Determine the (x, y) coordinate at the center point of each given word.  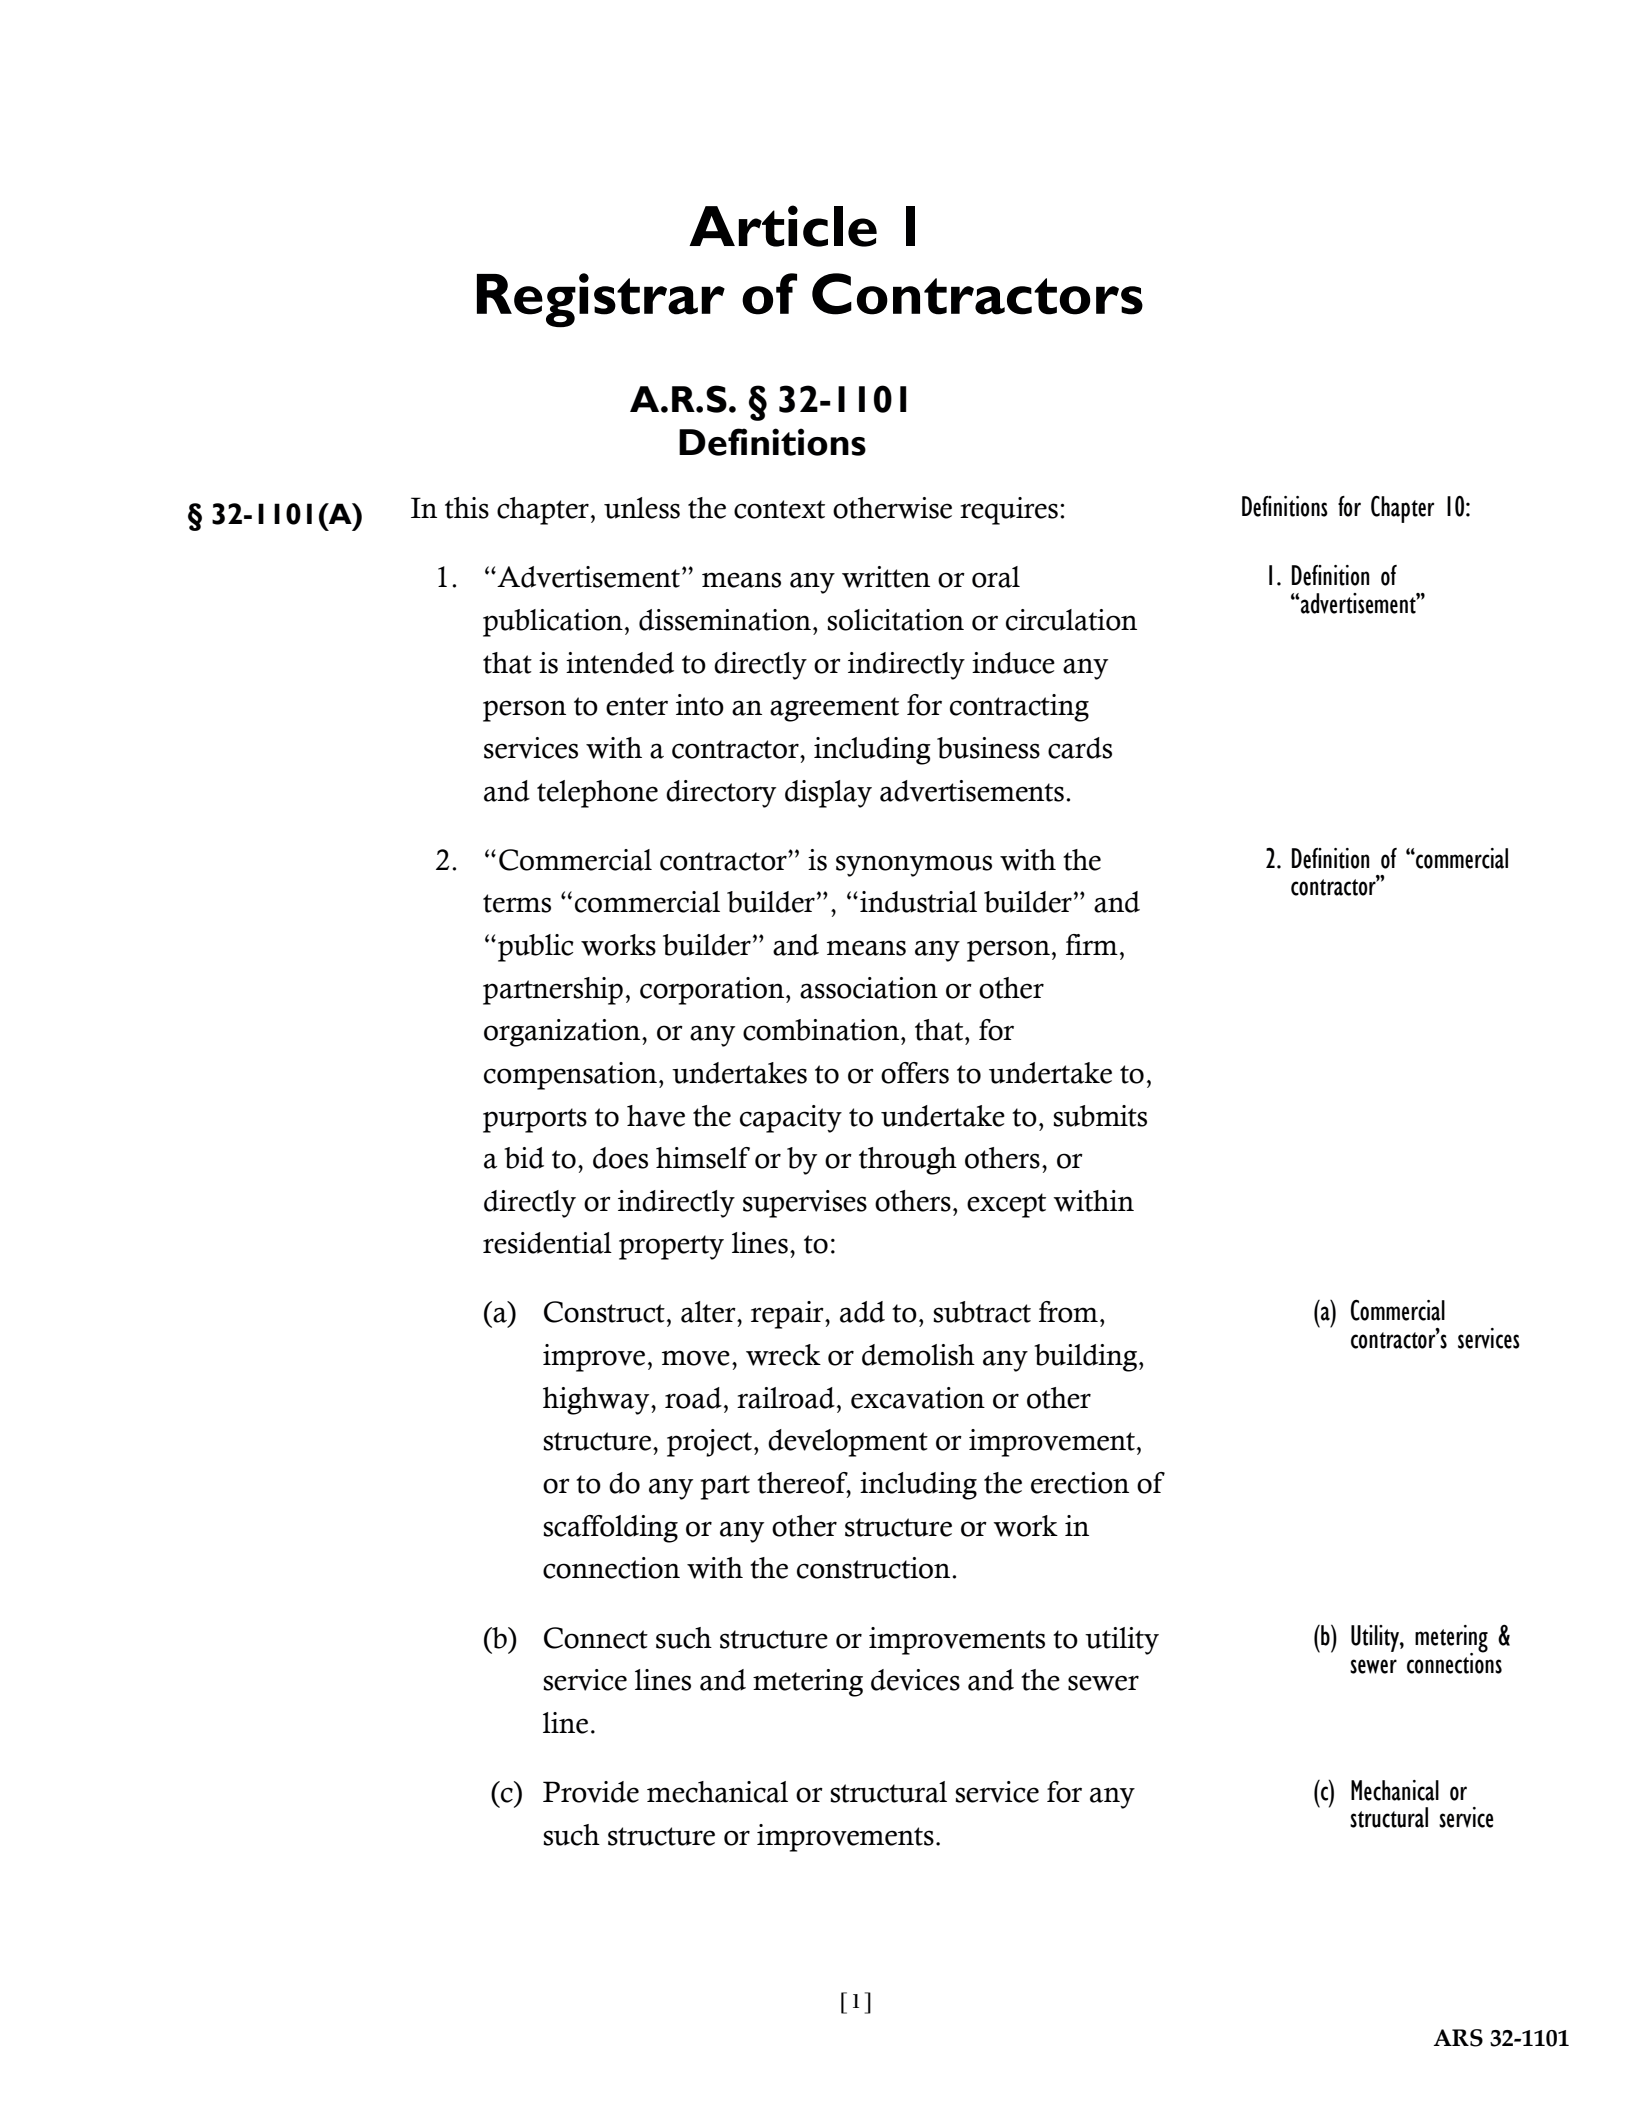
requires (1009, 511)
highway (597, 1401)
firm (1092, 944)
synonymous (914, 866)
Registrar (601, 300)
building (1087, 1358)
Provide (591, 1792)
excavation (918, 1398)
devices (915, 1680)
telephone (597, 794)
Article (783, 226)
